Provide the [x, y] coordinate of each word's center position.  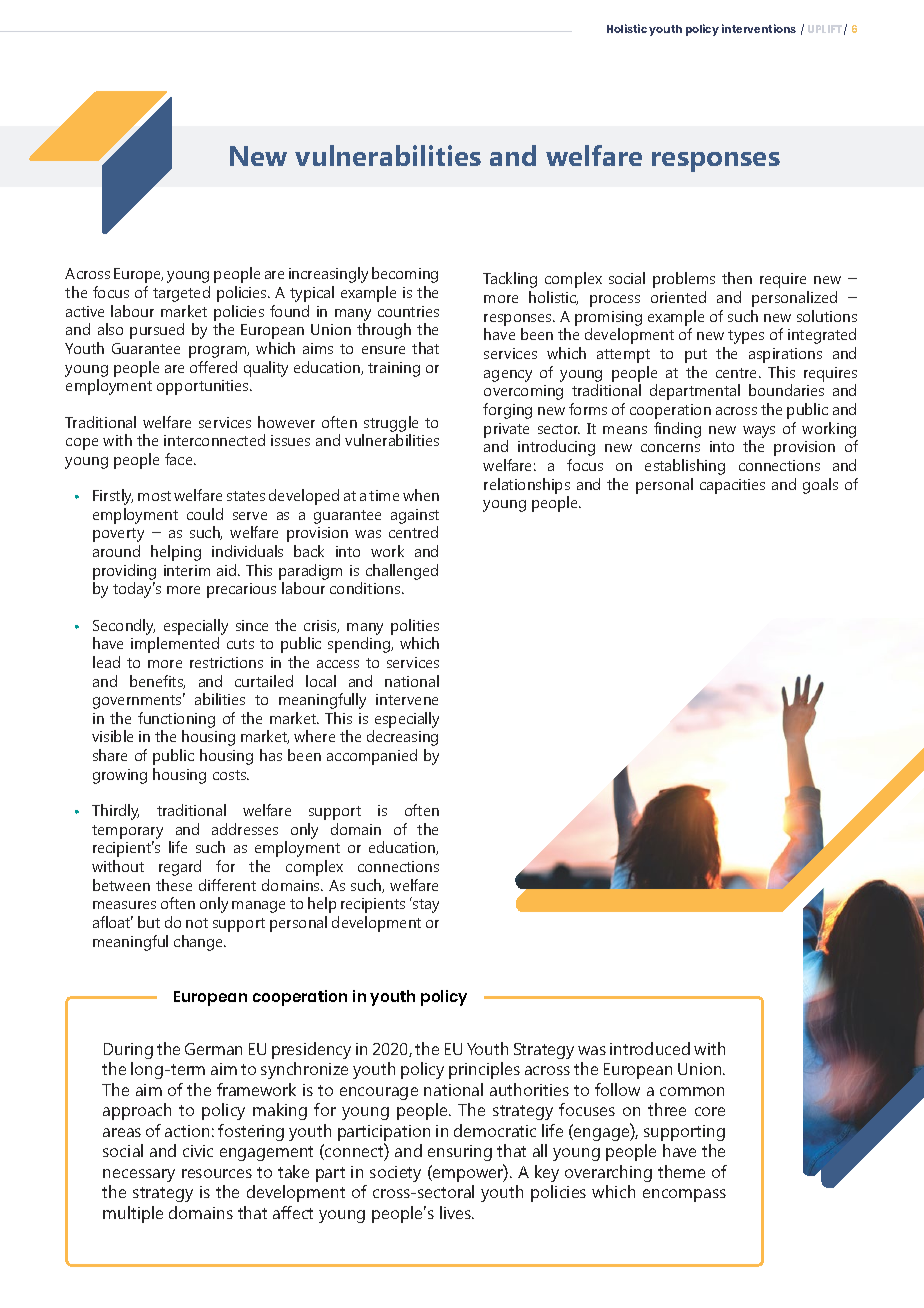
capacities [732, 486]
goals [820, 486]
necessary [139, 1175]
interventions [759, 28]
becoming [405, 275]
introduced [650, 1048]
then [737, 278]
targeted [181, 294]
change [200, 943]
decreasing [402, 738]
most [154, 496]
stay [425, 905]
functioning [176, 720]
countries [408, 311]
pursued [157, 331]
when [421, 495]
